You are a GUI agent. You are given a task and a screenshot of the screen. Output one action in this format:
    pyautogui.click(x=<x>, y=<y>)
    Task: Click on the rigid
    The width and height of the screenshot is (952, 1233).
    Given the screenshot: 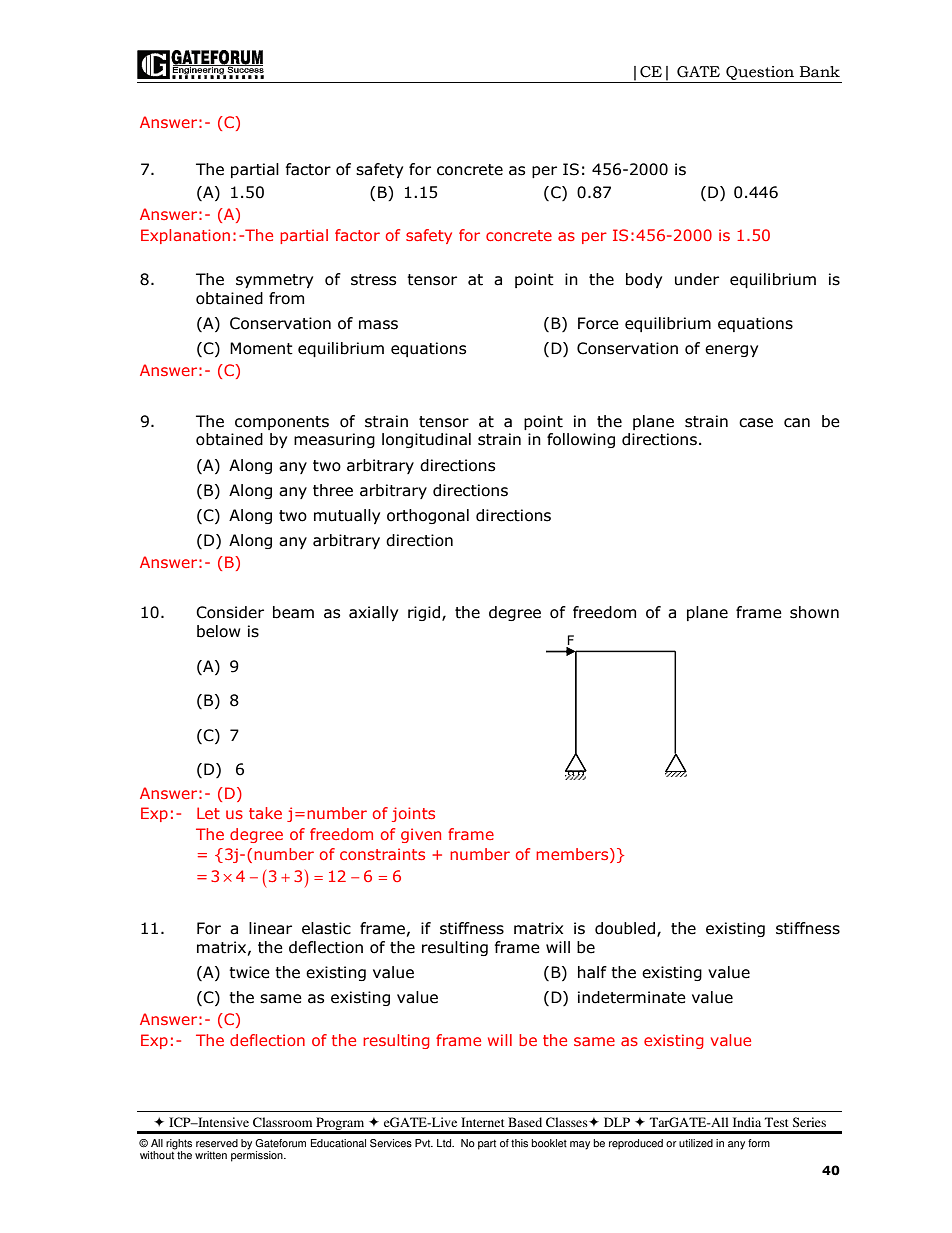 What is the action you would take?
    pyautogui.click(x=425, y=613)
